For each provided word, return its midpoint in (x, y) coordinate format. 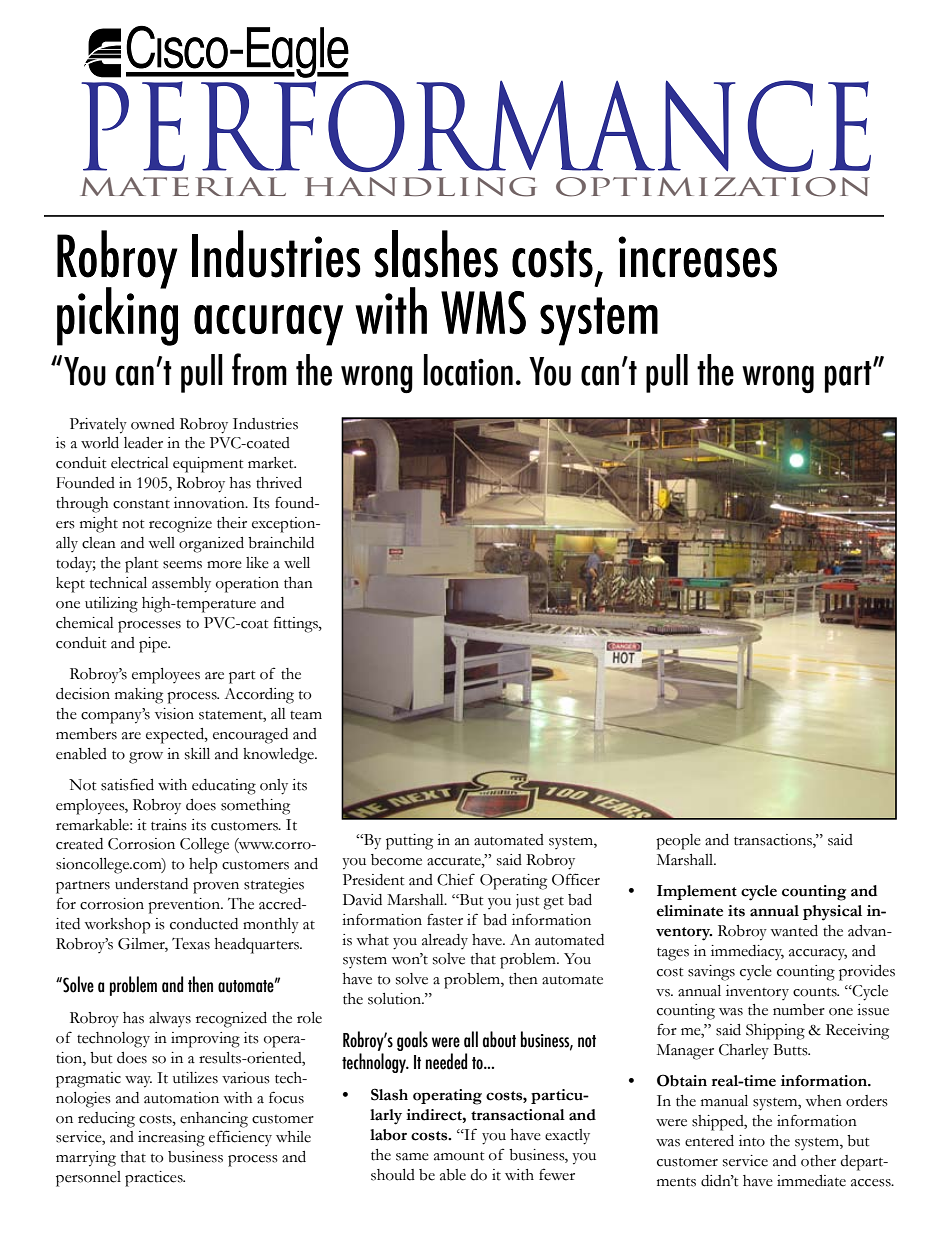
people (678, 842)
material (183, 186)
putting (409, 842)
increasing (171, 1139)
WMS (483, 313)
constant (141, 504)
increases (697, 257)
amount (459, 1156)
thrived (279, 483)
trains (169, 825)
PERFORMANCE (476, 126)
